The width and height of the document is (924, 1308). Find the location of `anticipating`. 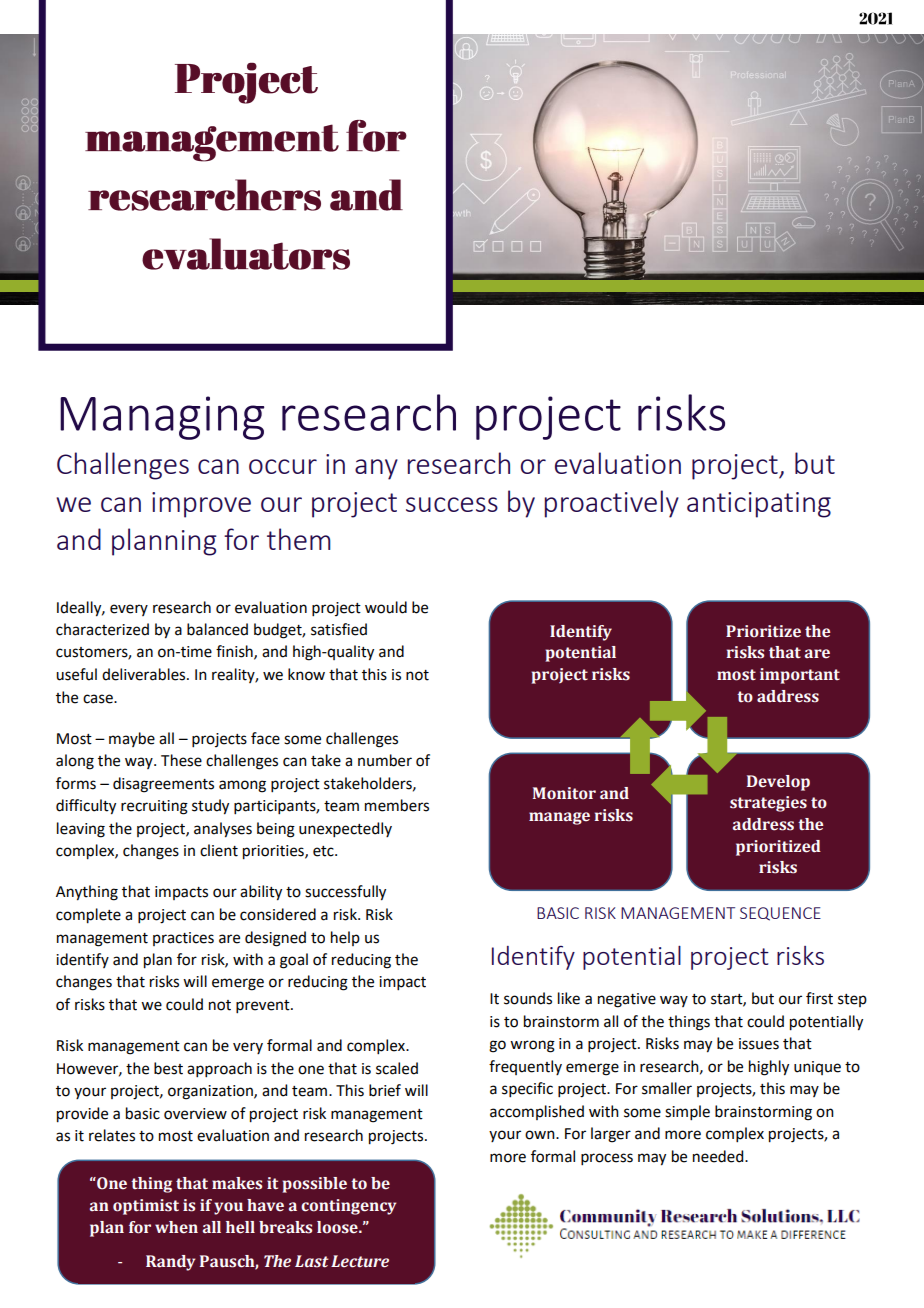

anticipating is located at coordinates (759, 505).
